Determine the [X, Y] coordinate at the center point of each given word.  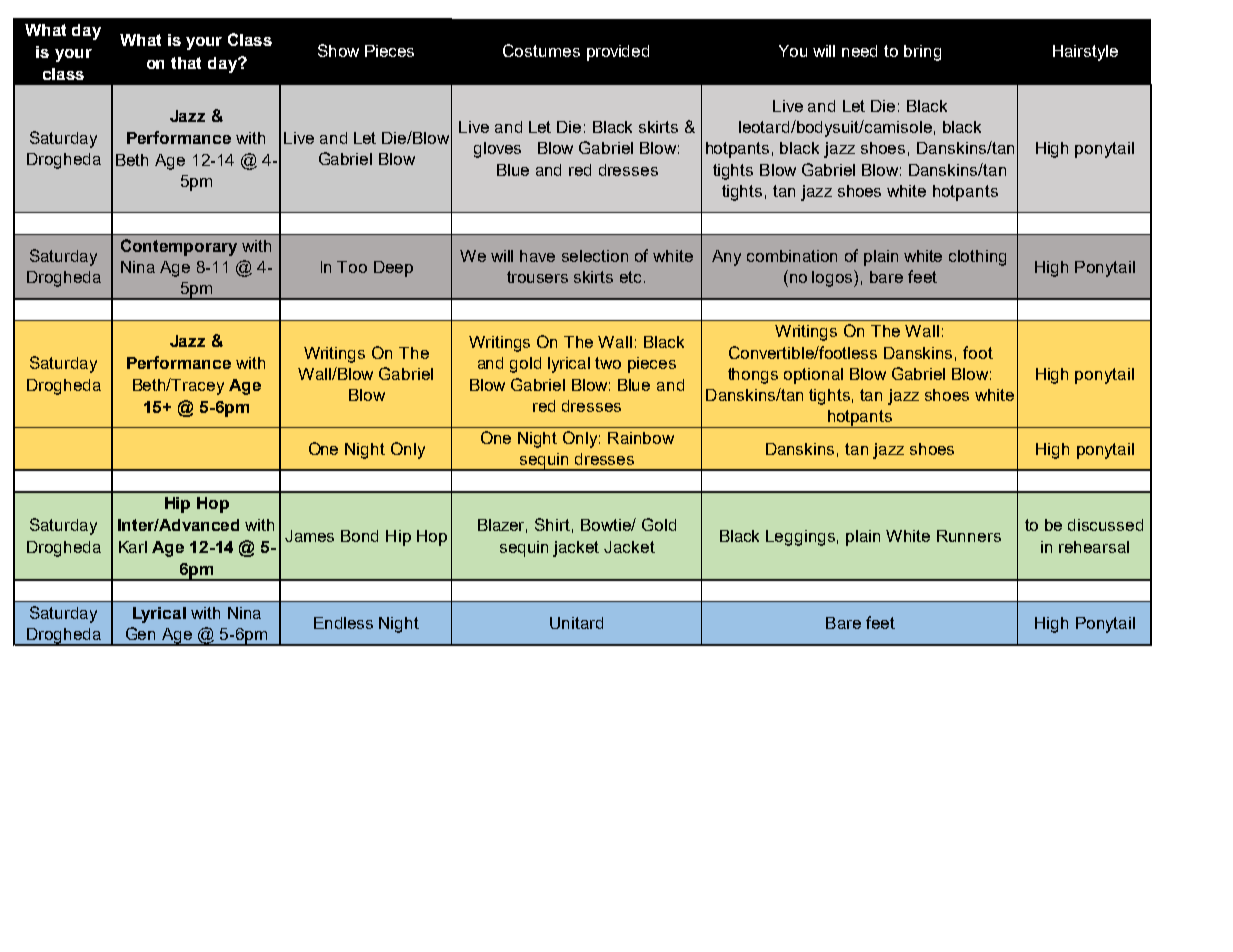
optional [813, 376]
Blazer [502, 526]
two [608, 363]
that [186, 63]
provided [618, 53]
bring [922, 53]
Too [352, 267]
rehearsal [1094, 547]
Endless [343, 623]
